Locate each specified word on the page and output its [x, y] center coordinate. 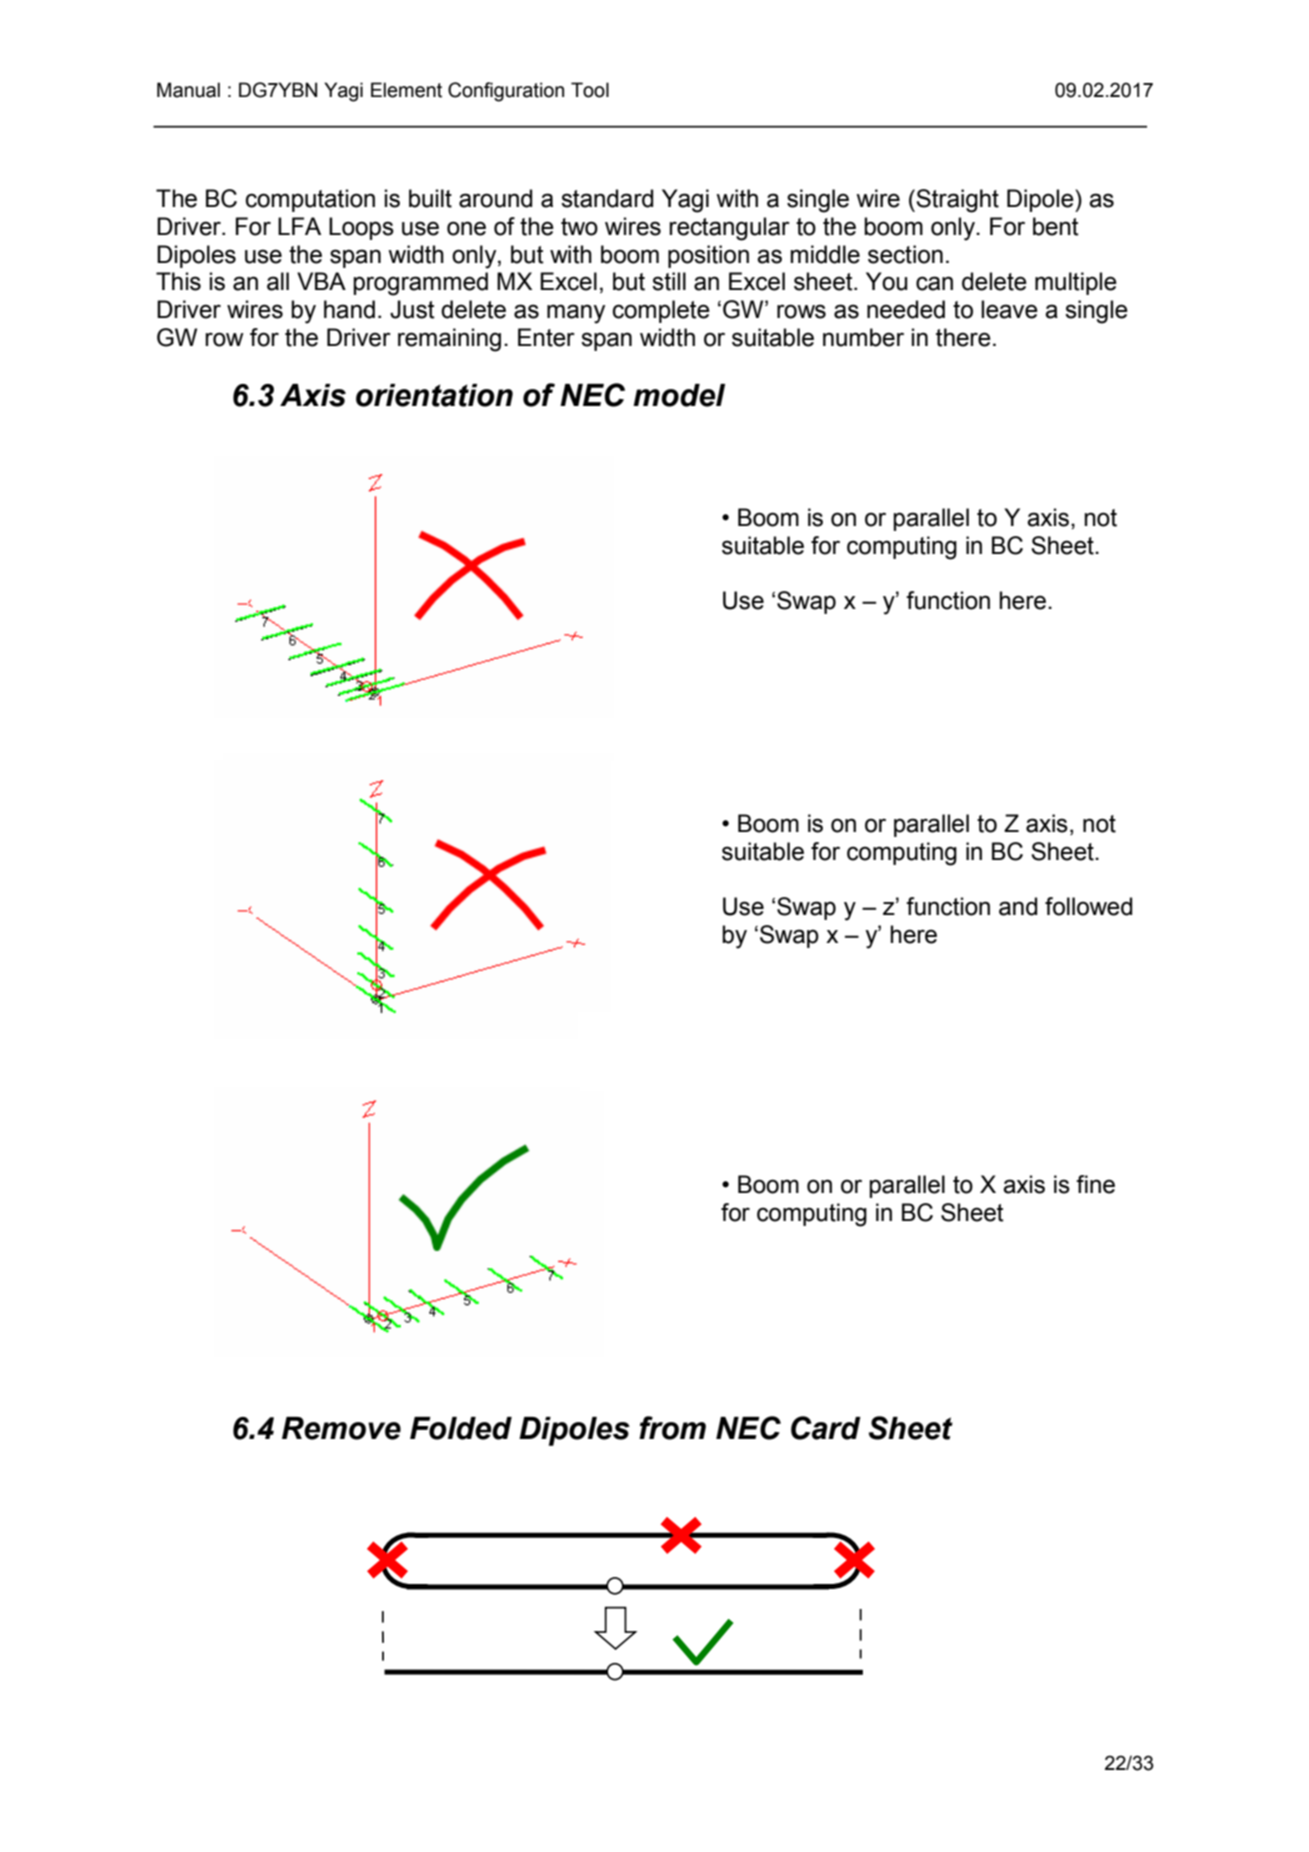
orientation [434, 395]
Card [826, 1428]
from [672, 1428]
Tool [590, 90]
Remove [341, 1428]
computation [310, 200]
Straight [957, 201]
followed [1088, 906]
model [679, 395]
